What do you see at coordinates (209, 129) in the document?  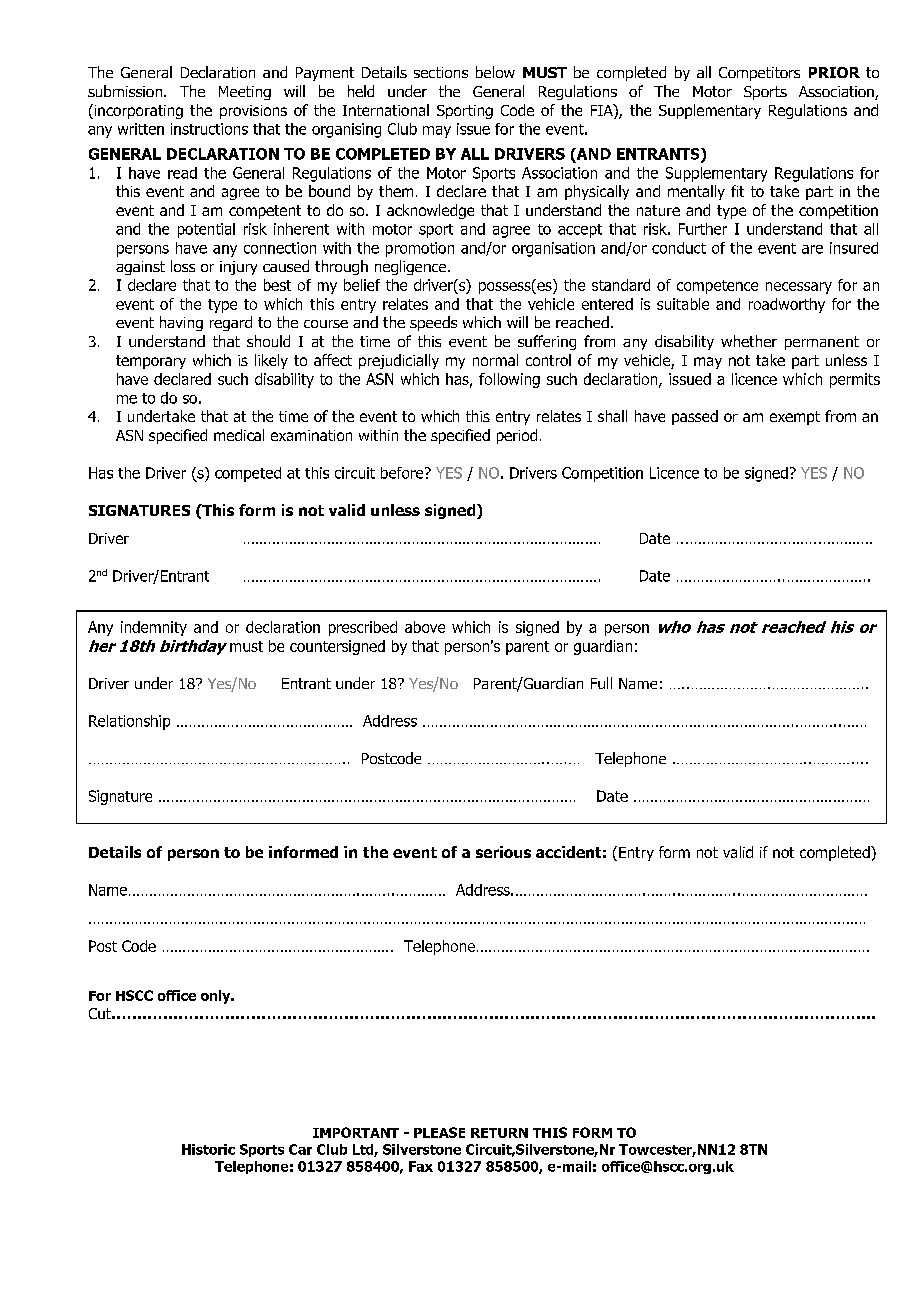 I see `instructions` at bounding box center [209, 129].
